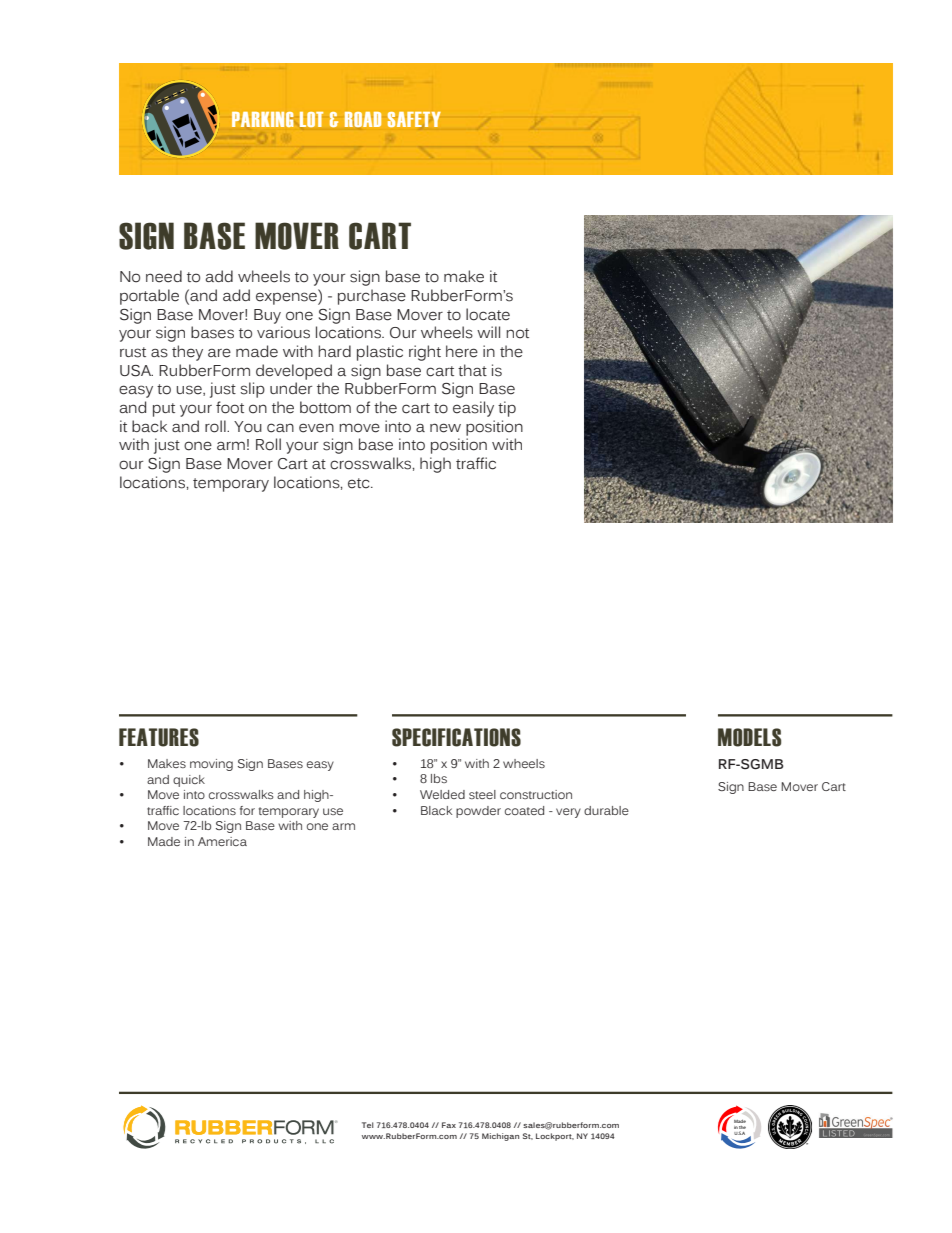  What do you see at coordinates (189, 781) in the image?
I see `quick` at bounding box center [189, 781].
